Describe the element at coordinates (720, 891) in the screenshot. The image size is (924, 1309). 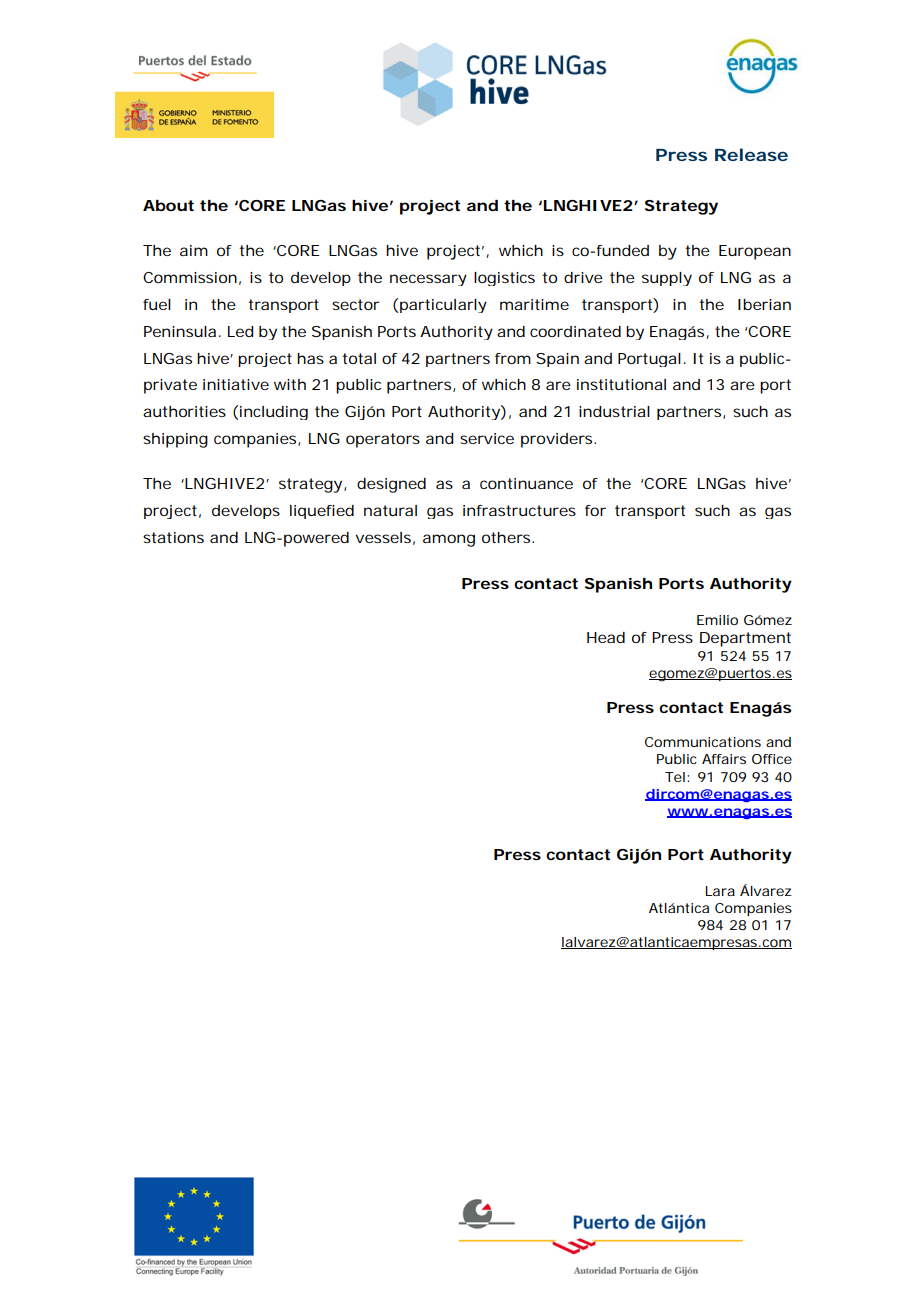
I see `Lara` at that location.
